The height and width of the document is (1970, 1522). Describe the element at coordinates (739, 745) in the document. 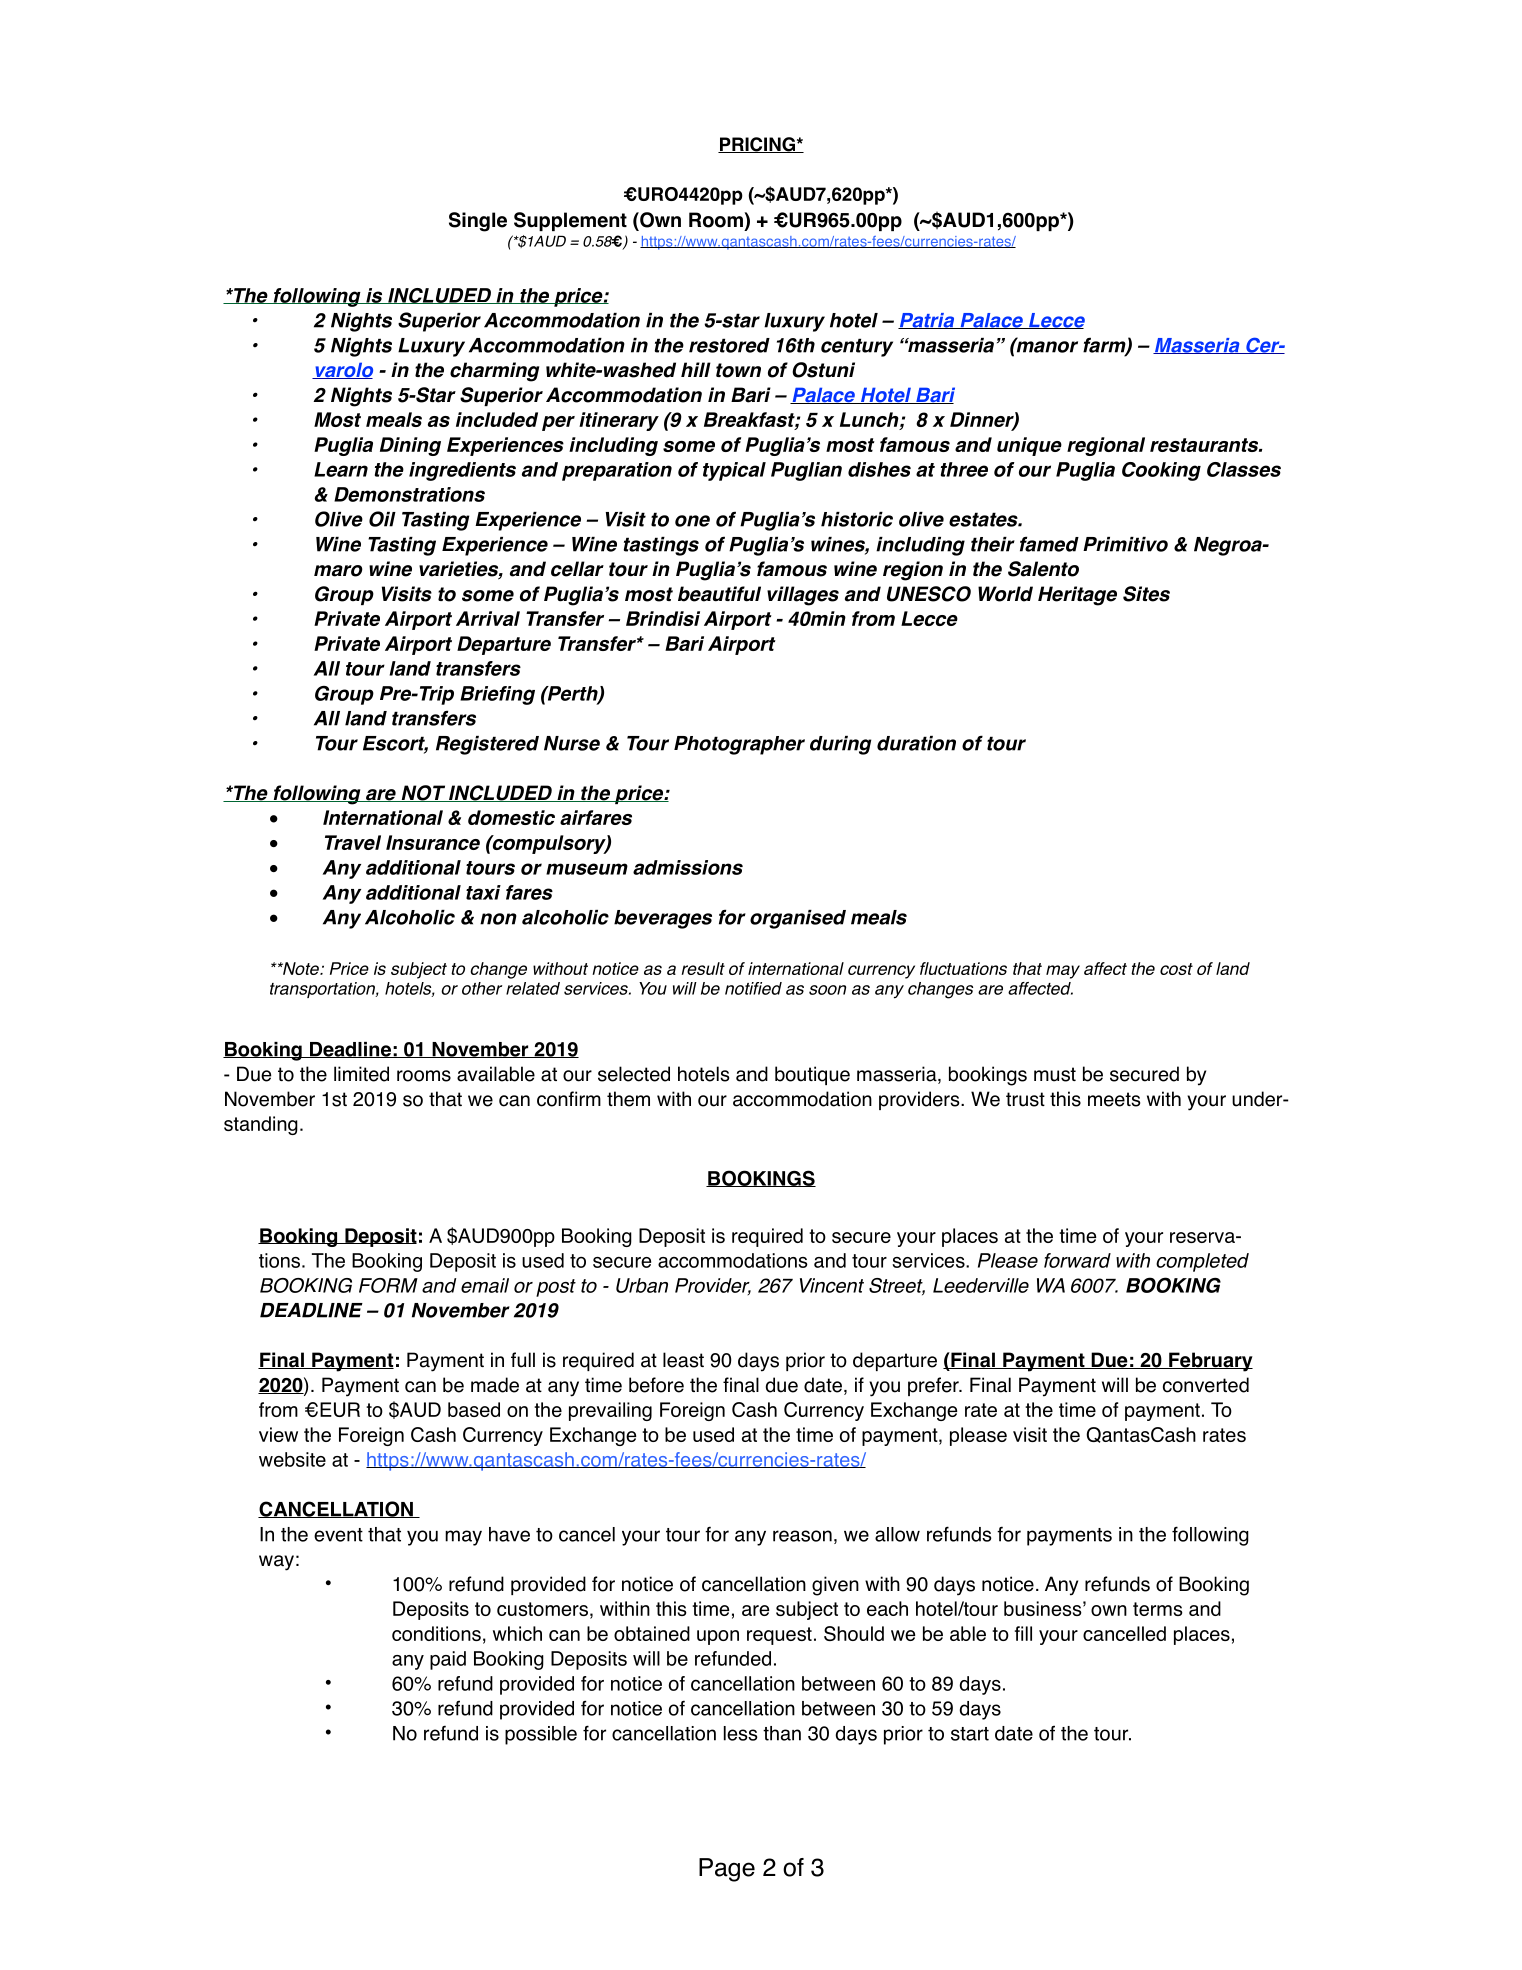

I see `Photographer` at that location.
